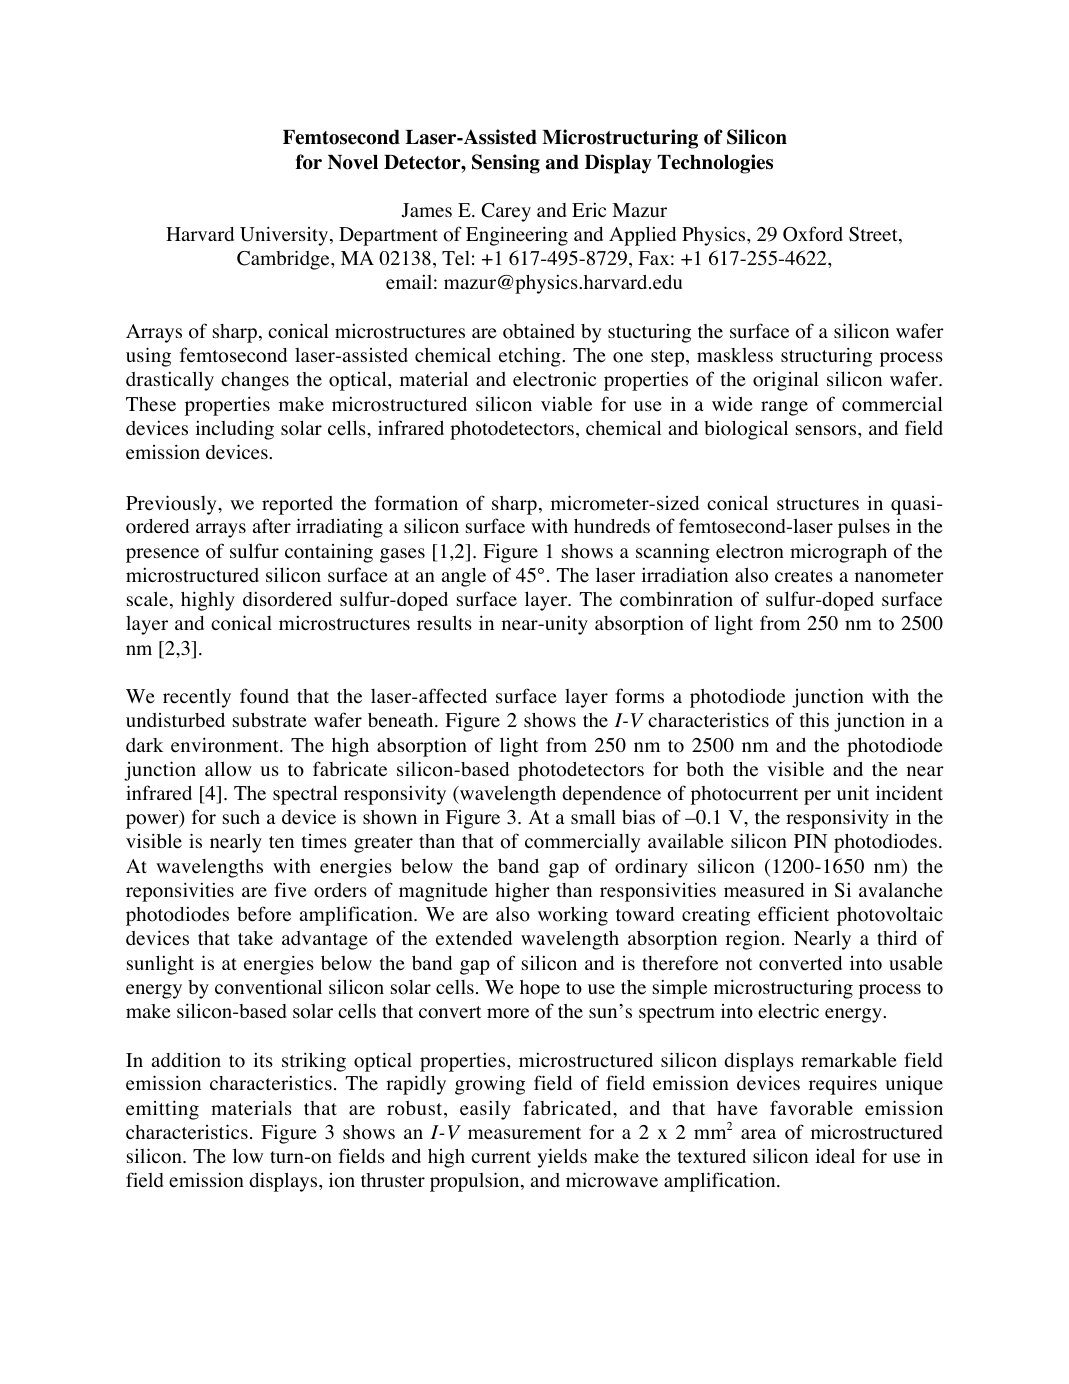 This page has width=1069, height=1384. What do you see at coordinates (506, 212) in the page?
I see `Carey` at bounding box center [506, 212].
